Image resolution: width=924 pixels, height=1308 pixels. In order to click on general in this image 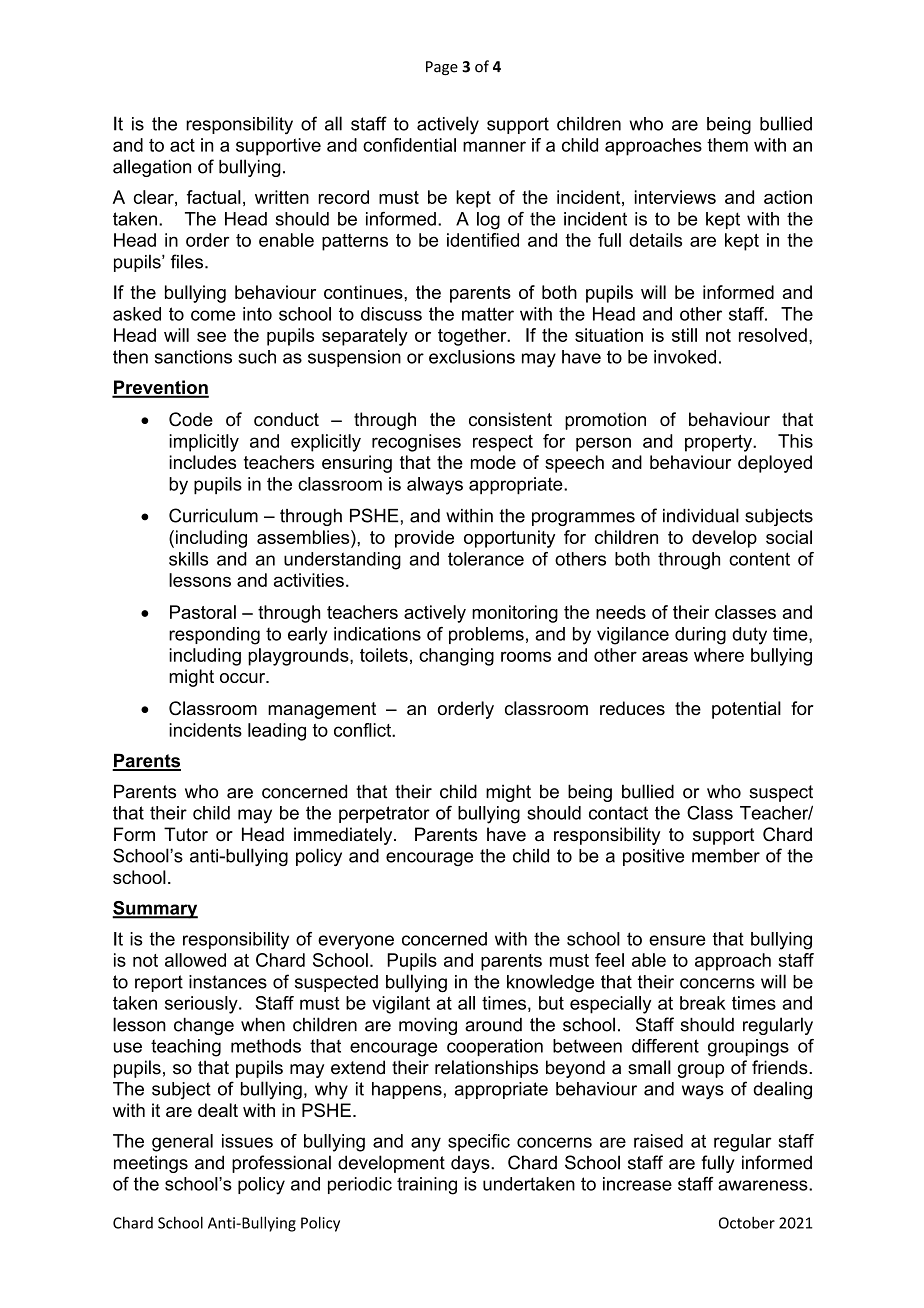, I will do `click(182, 1143)`.
